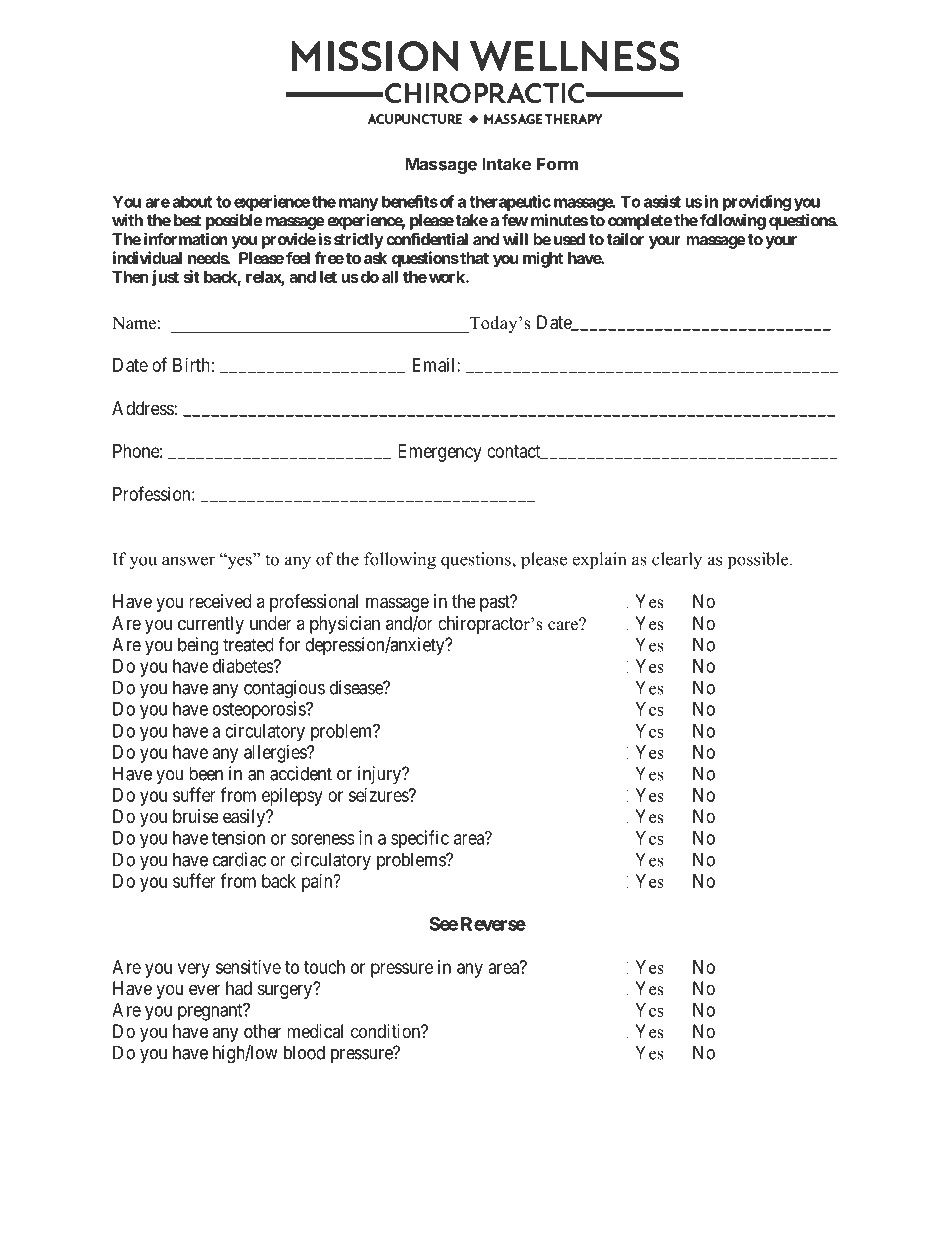 This page has width=952, height=1233. I want to click on tailor, so click(625, 239).
